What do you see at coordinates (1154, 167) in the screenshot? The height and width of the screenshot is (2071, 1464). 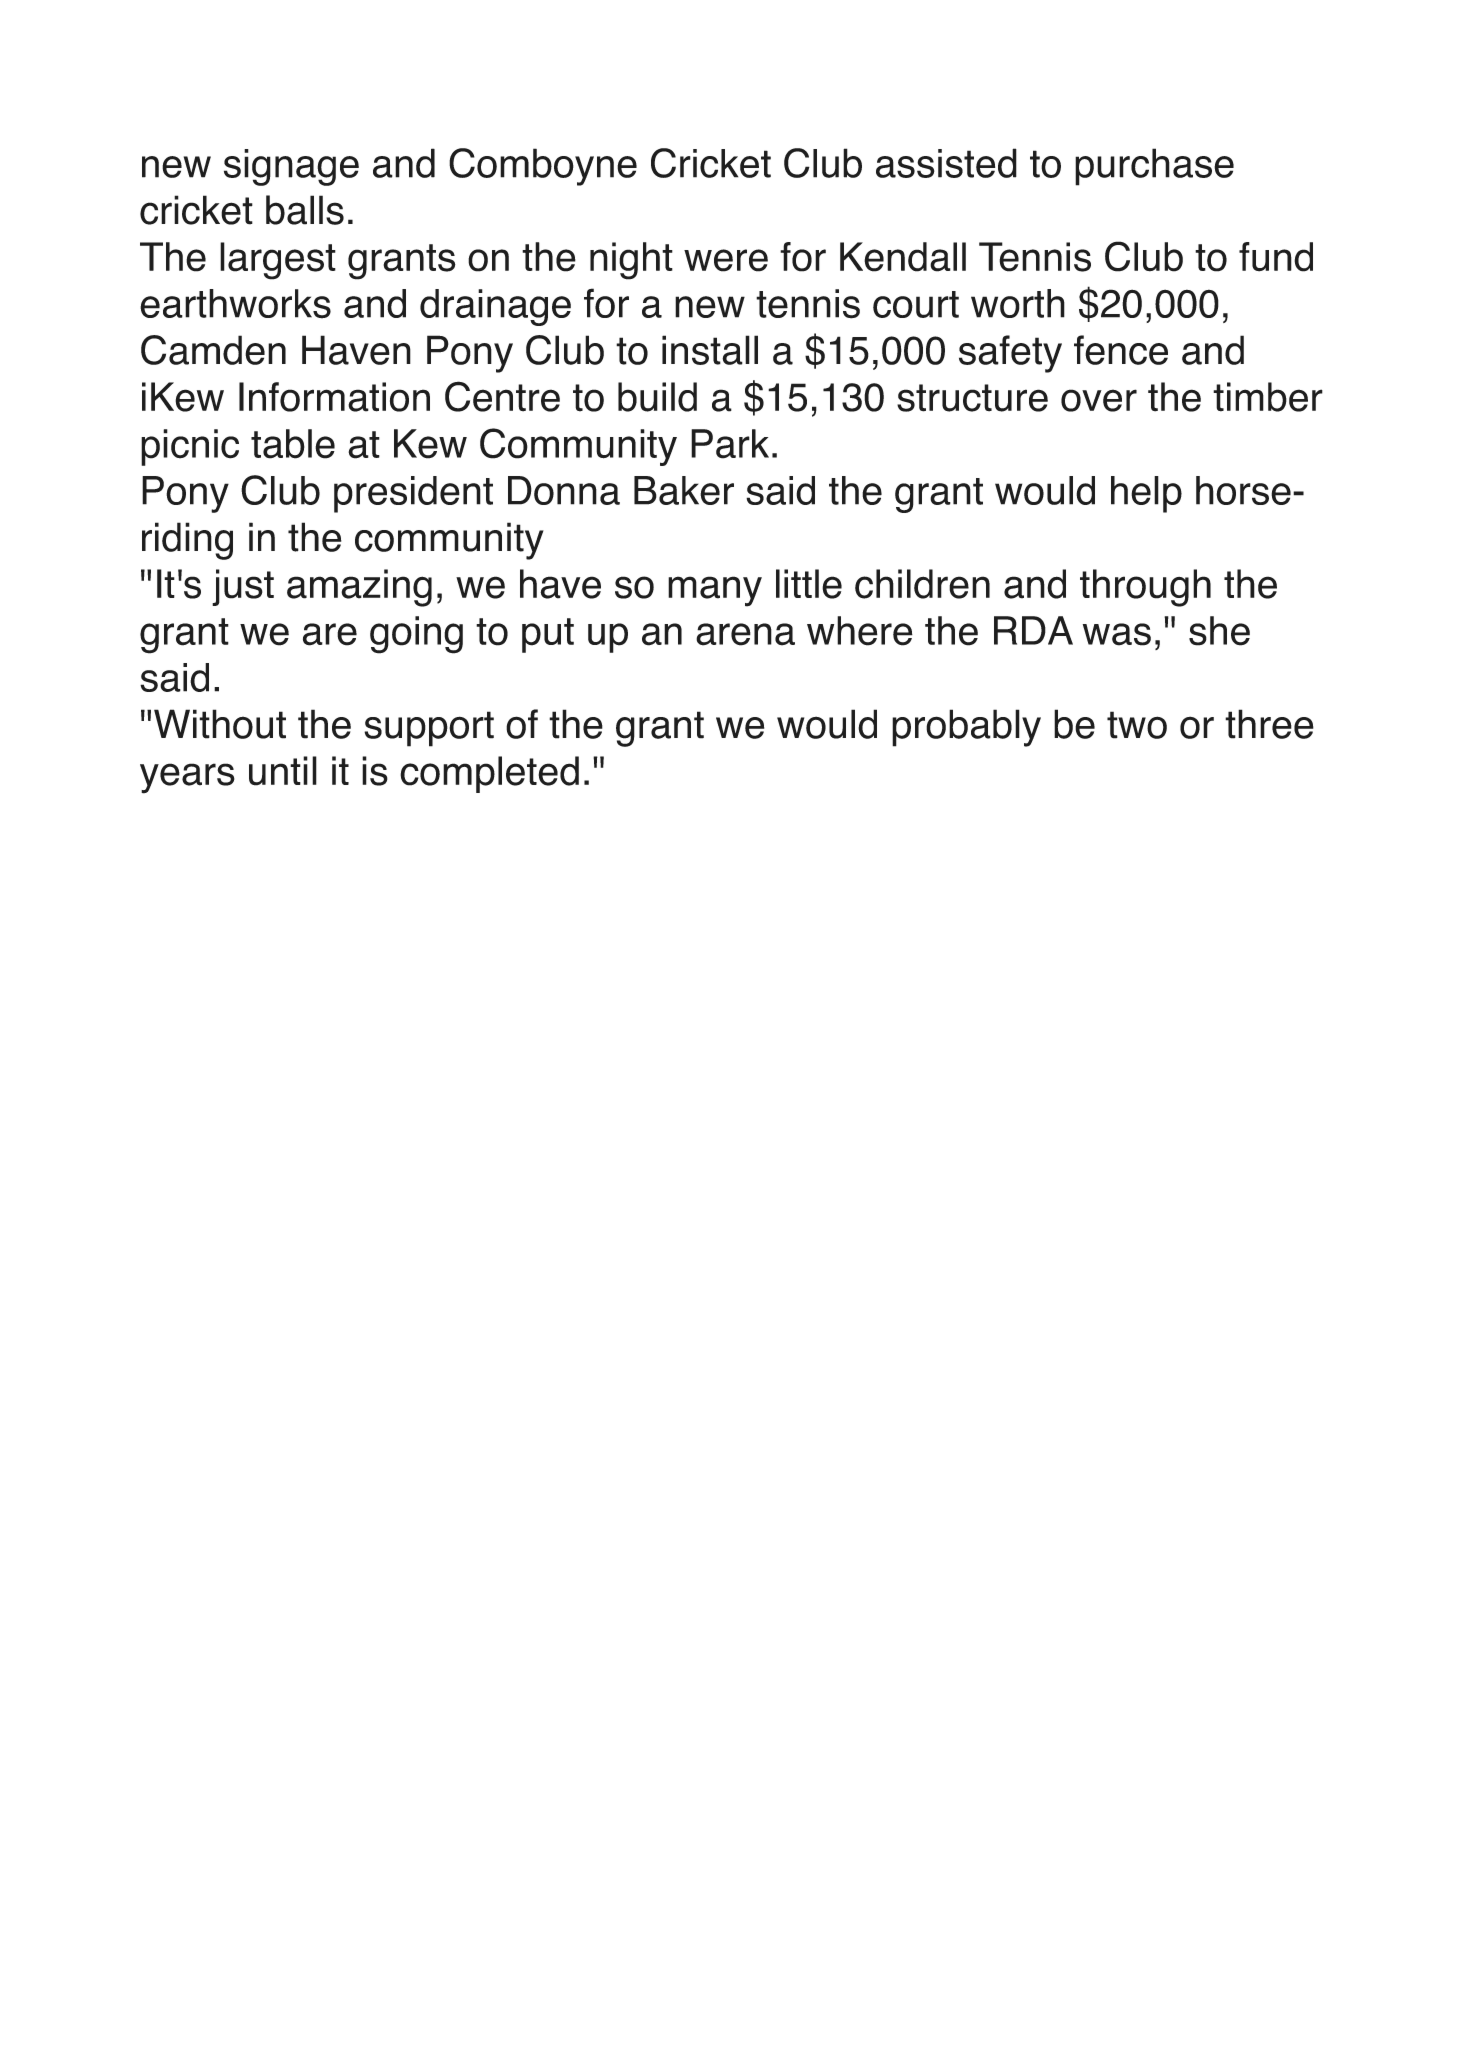 I see `purchase` at bounding box center [1154, 167].
